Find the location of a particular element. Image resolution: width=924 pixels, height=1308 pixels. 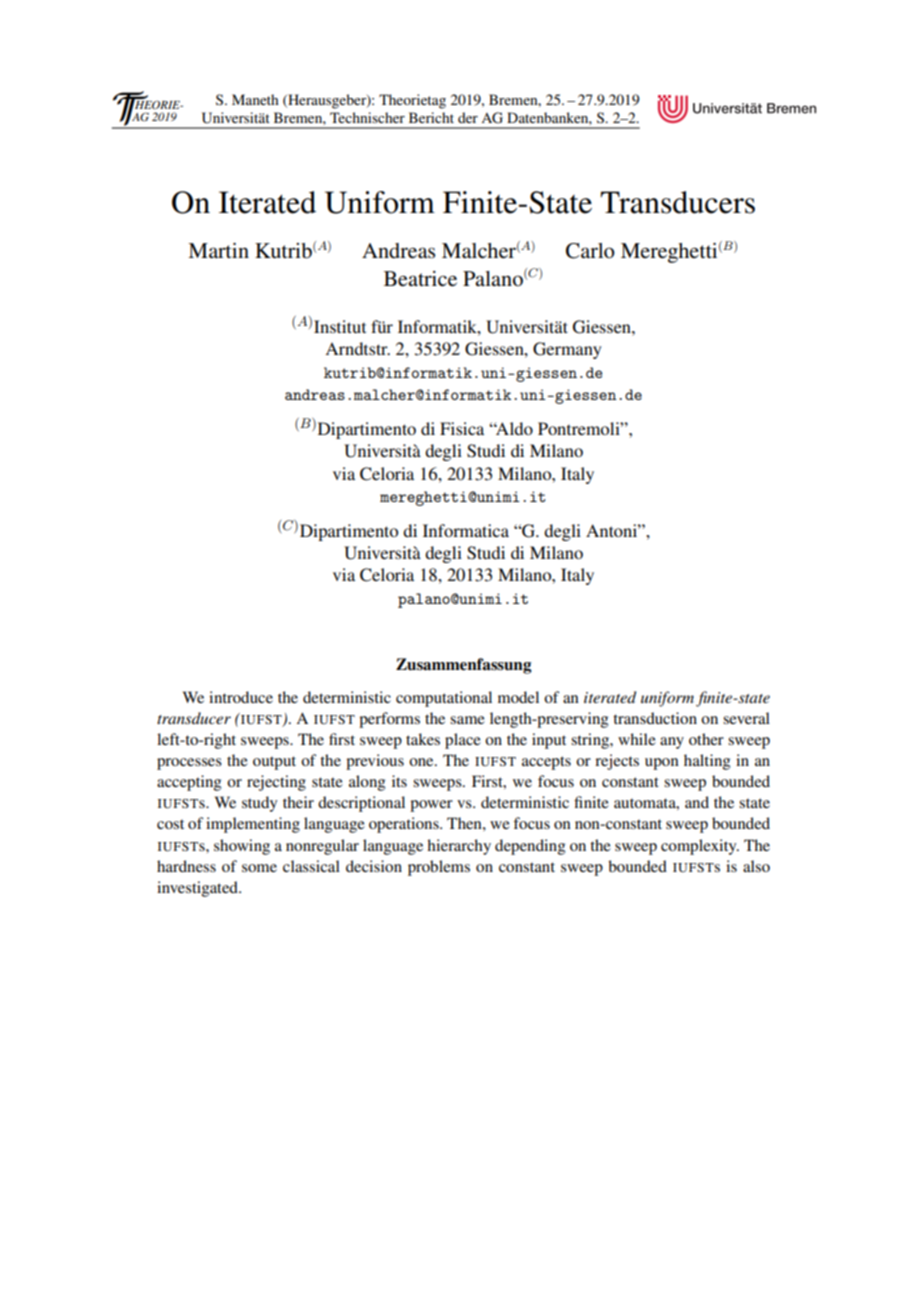

der is located at coordinates (468, 117).
